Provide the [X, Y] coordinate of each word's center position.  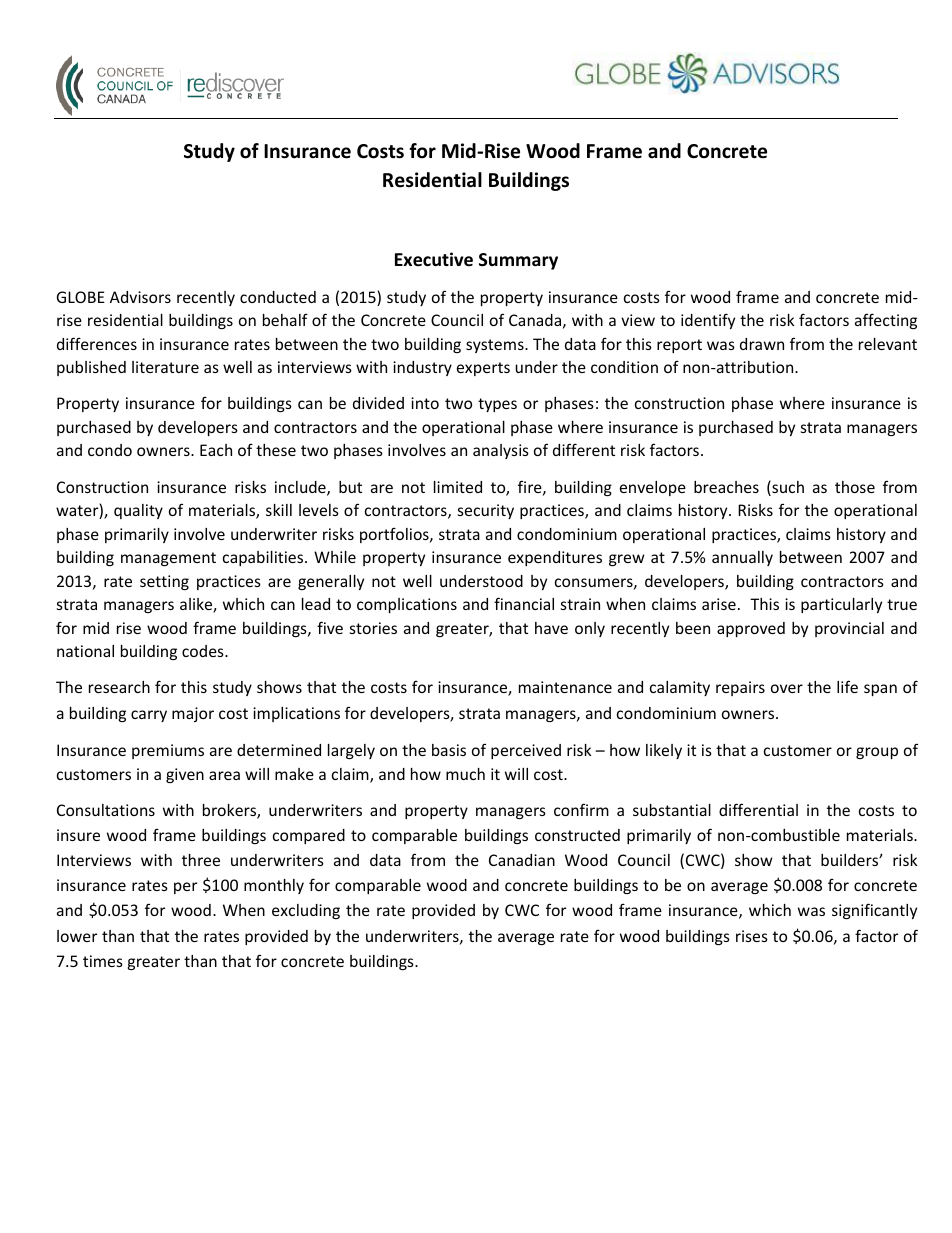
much [465, 774]
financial [524, 603]
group [877, 753]
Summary [518, 261]
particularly [841, 605]
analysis [501, 451]
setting [164, 582]
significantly [874, 911]
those [855, 487]
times [103, 961]
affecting [886, 321]
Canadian [522, 860]
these [276, 450]
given [185, 775]
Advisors [140, 297]
